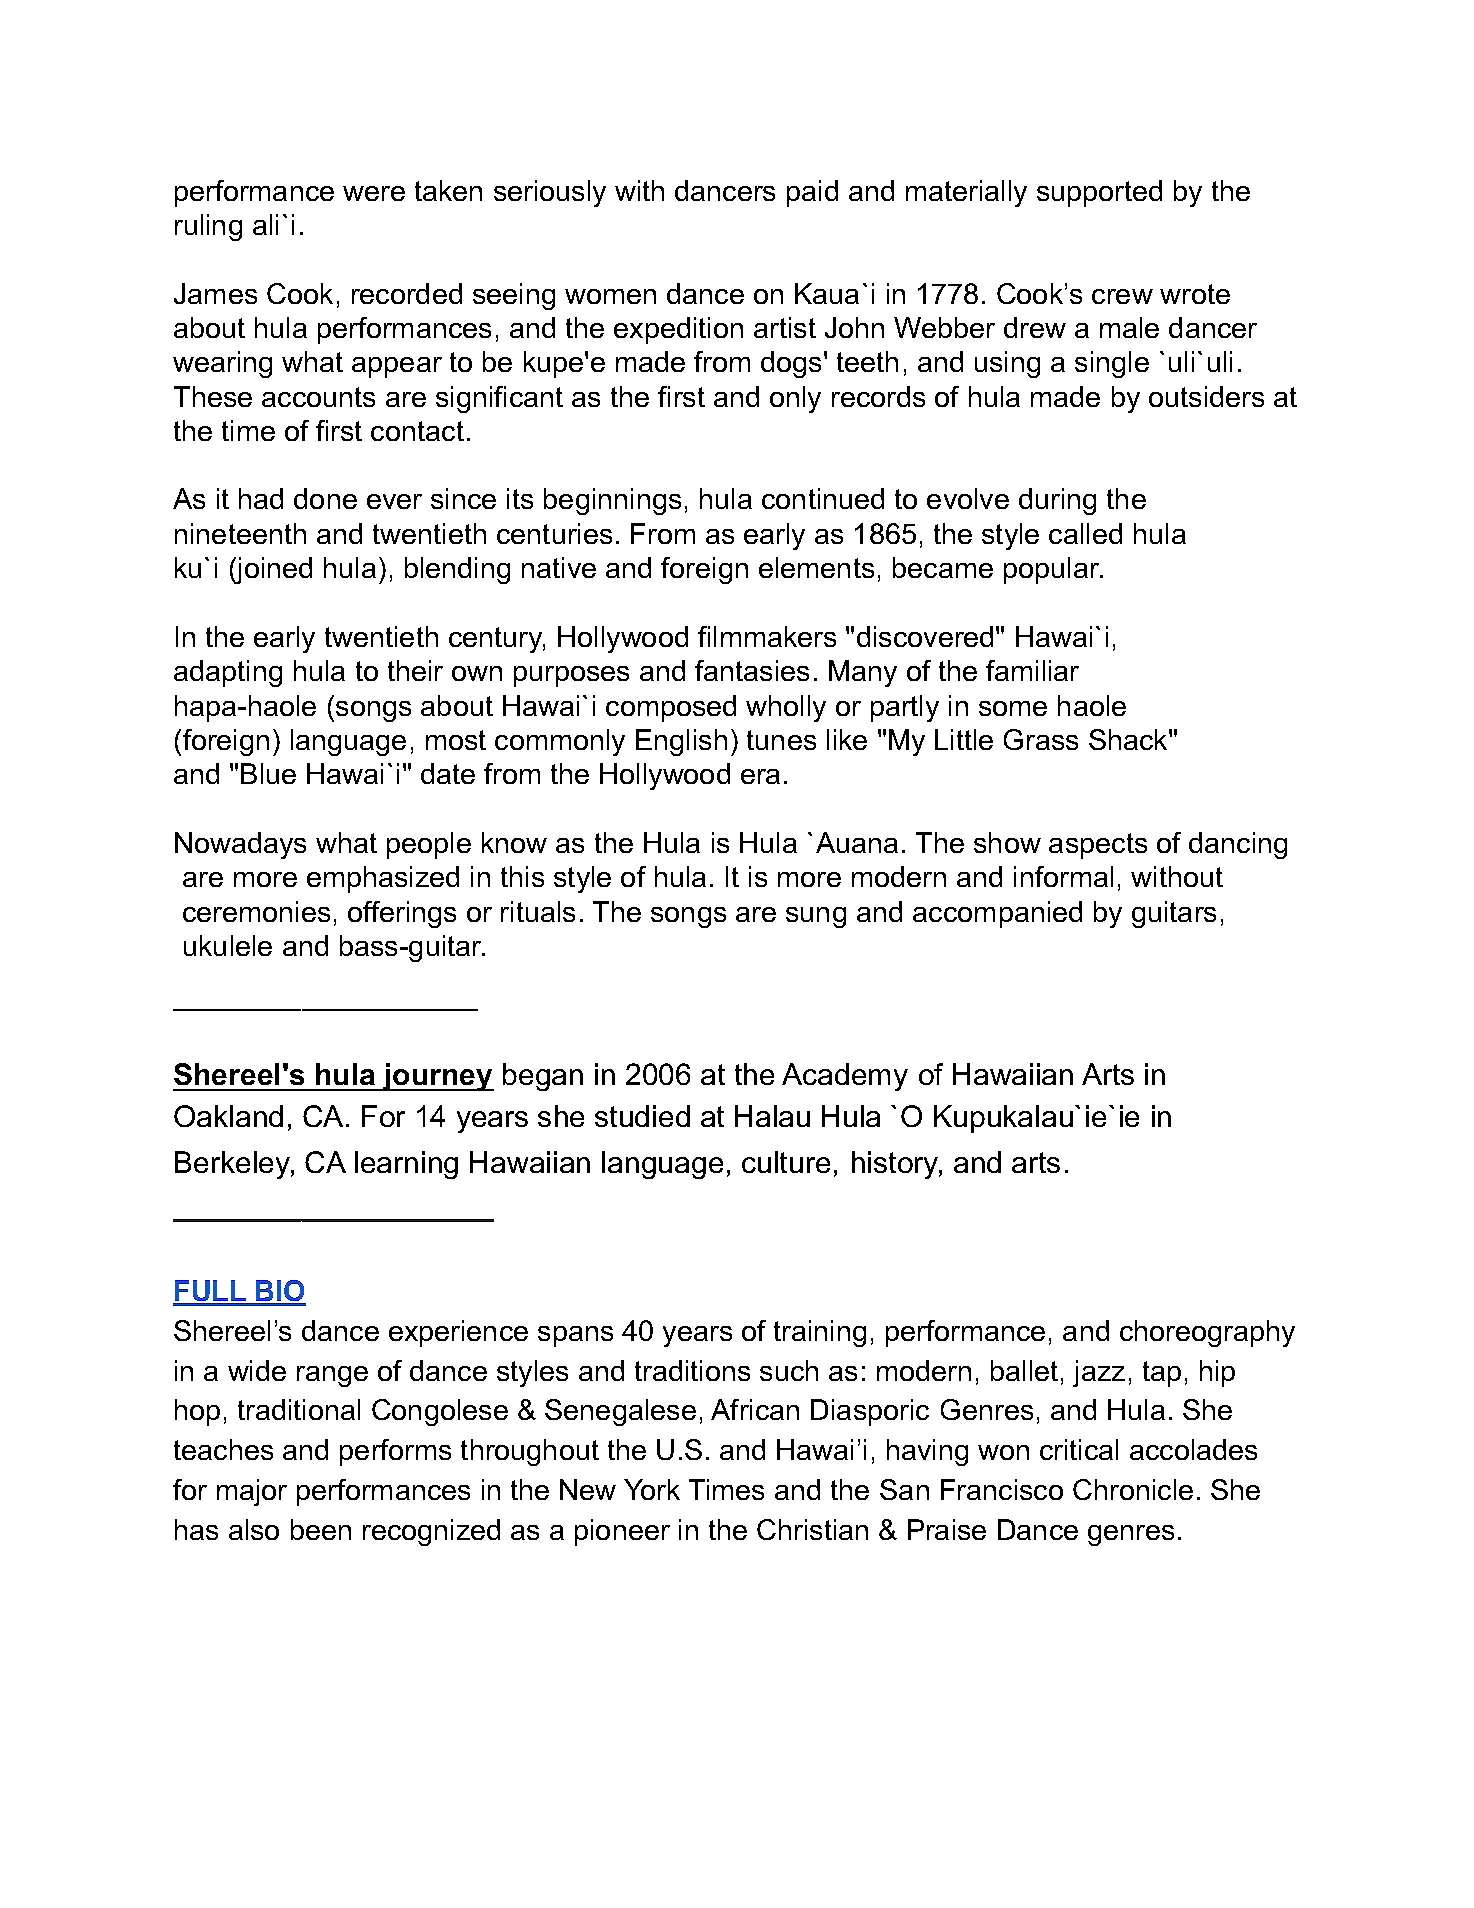 Image resolution: width=1474 pixels, height=1908 pixels. I want to click on York, so click(652, 1489).
